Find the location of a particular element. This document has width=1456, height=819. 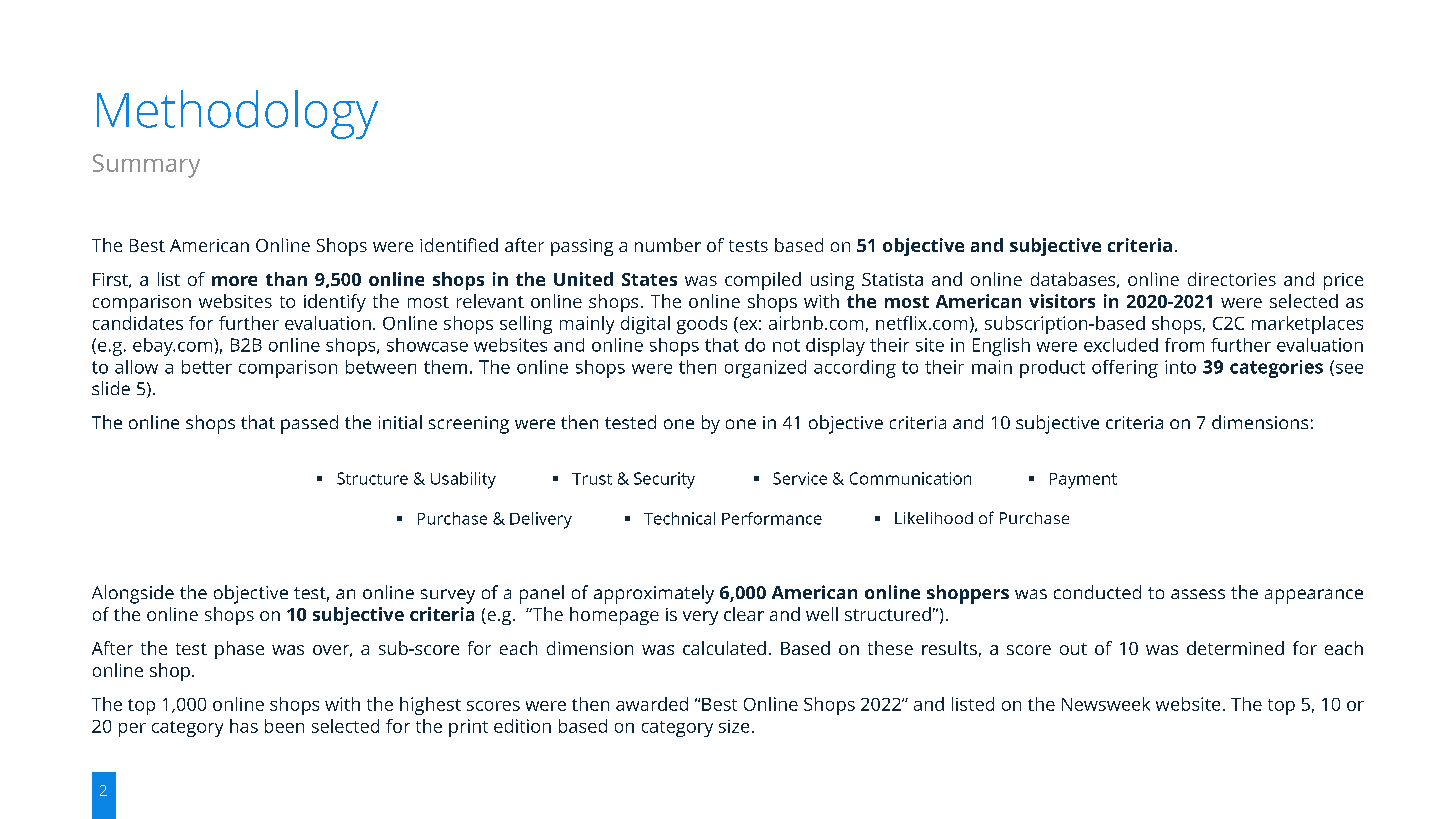

number is located at coordinates (668, 245).
